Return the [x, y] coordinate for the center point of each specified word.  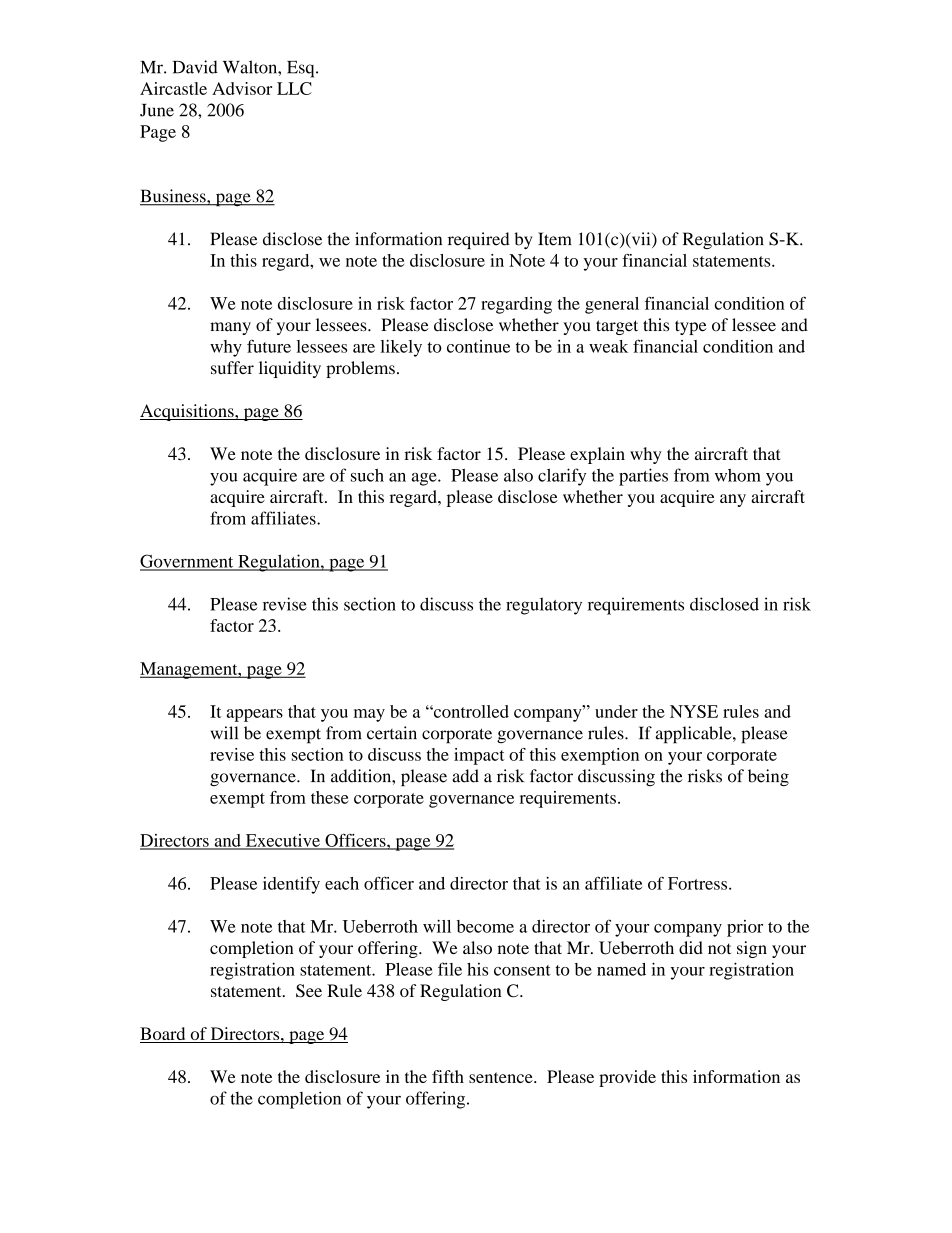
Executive [282, 841]
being [768, 777]
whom [738, 475]
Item [555, 239]
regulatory [544, 606]
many [230, 328]
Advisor [242, 88]
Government [188, 562]
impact [479, 756]
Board [164, 1035]
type [691, 327]
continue [478, 346]
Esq [302, 69]
